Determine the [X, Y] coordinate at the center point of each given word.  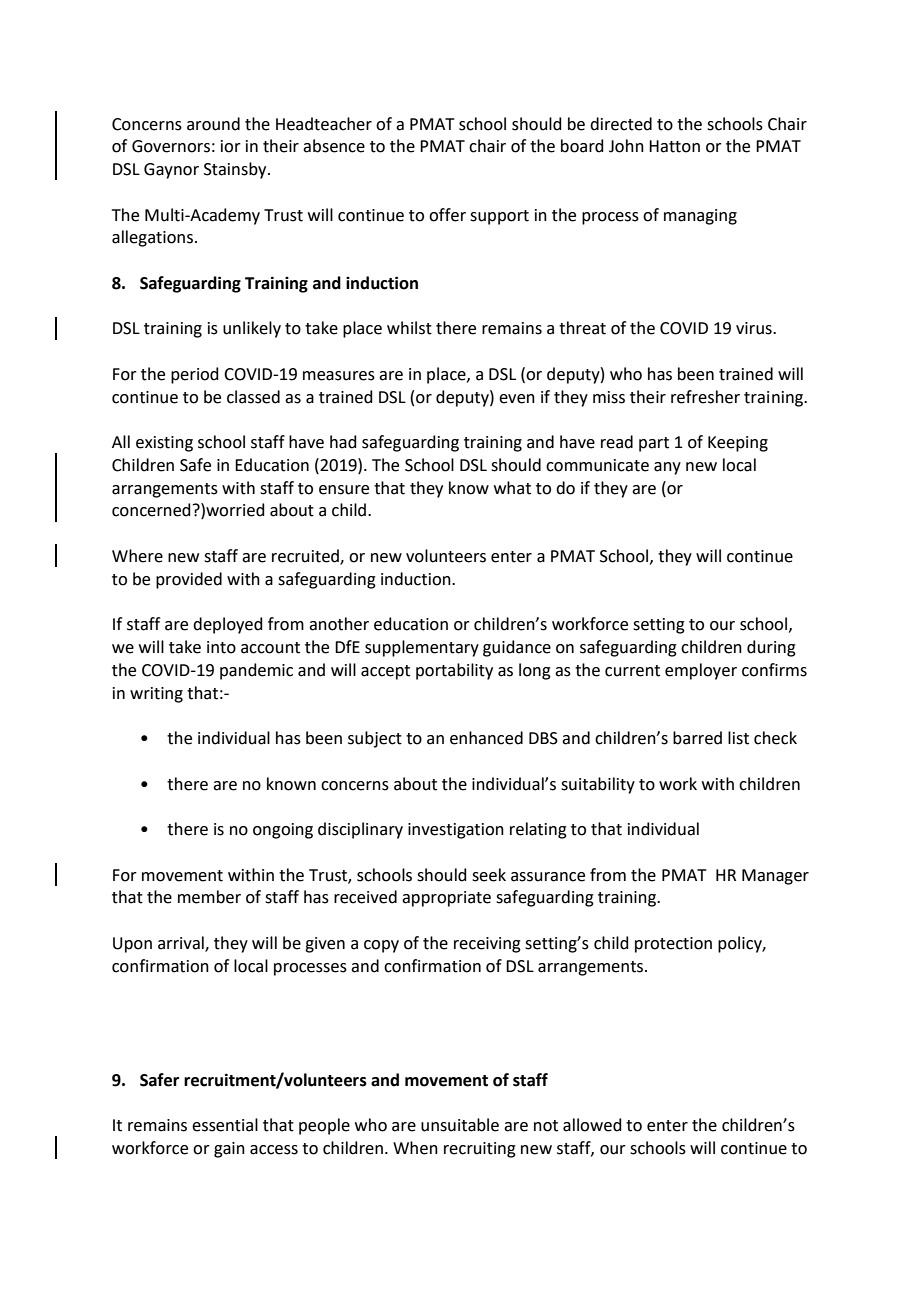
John [626, 146]
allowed [592, 1125]
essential [225, 1125]
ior [231, 146]
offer [447, 215]
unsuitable [460, 1125]
